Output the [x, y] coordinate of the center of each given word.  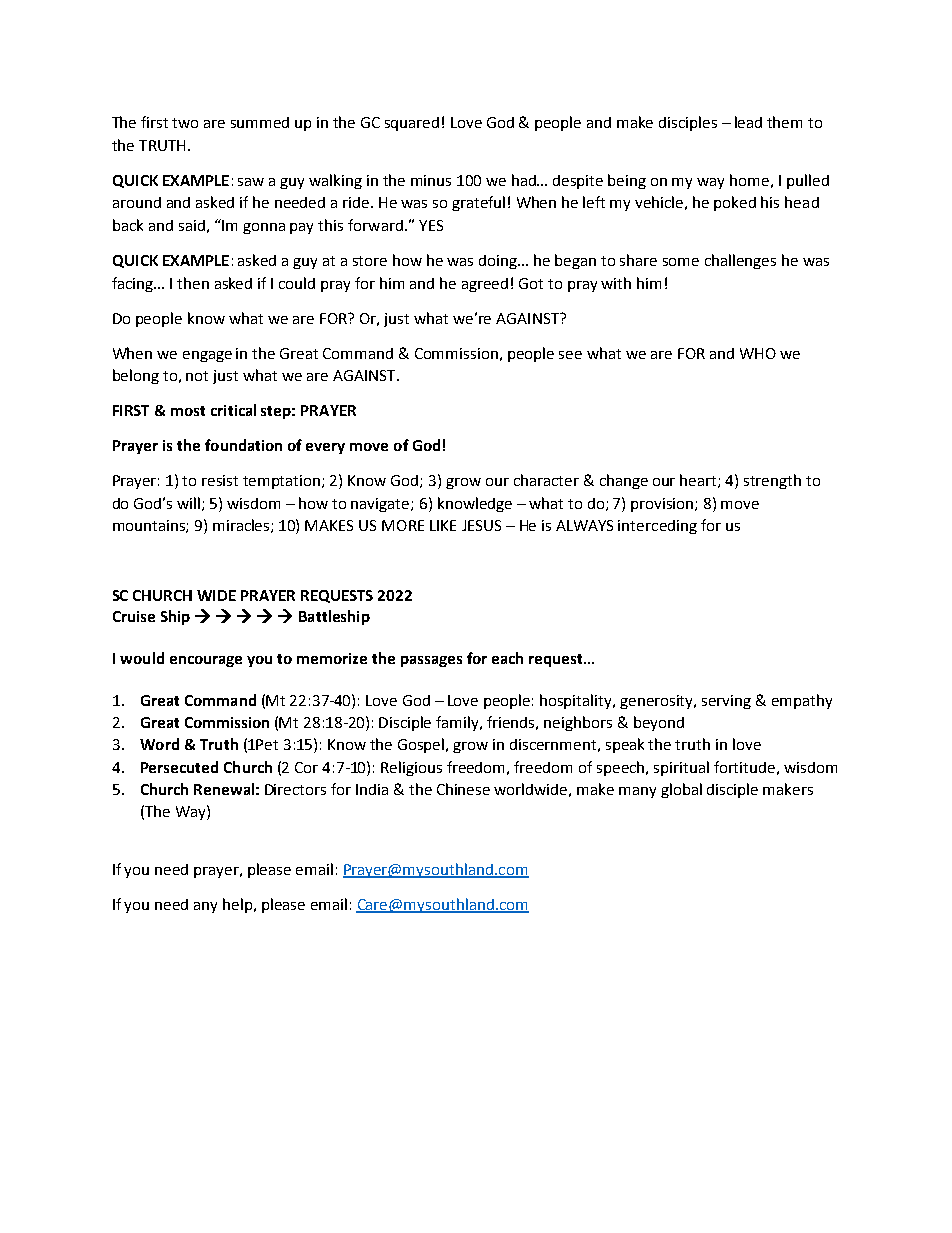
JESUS [481, 525]
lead [748, 122]
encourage [206, 661]
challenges [740, 261]
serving [726, 702]
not [197, 376]
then [193, 283]
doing [499, 262]
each [507, 658]
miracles [242, 526]
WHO [758, 353]
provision [663, 505]
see [570, 355]
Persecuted [179, 767]
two [185, 123]
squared [412, 124]
